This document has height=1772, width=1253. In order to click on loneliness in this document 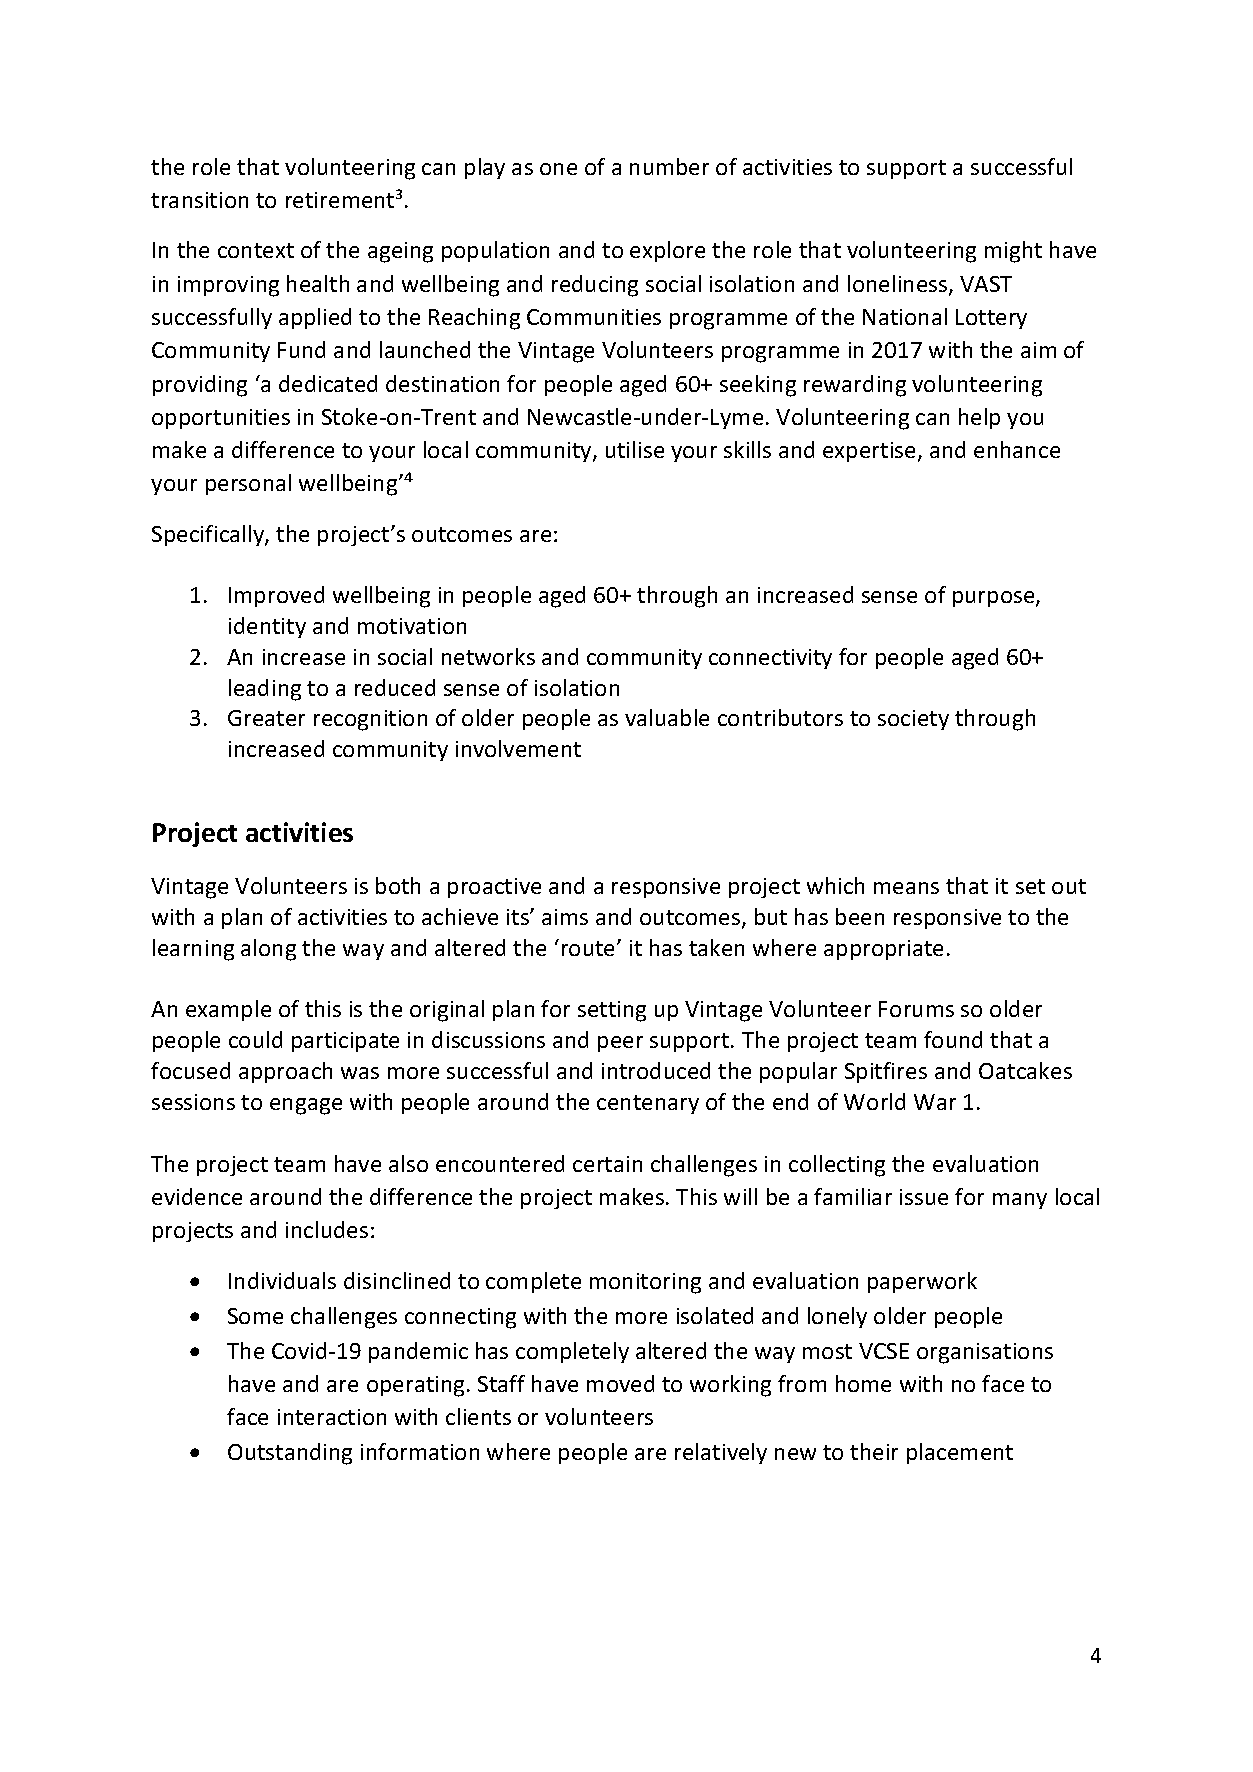, I will do `click(899, 285)`.
